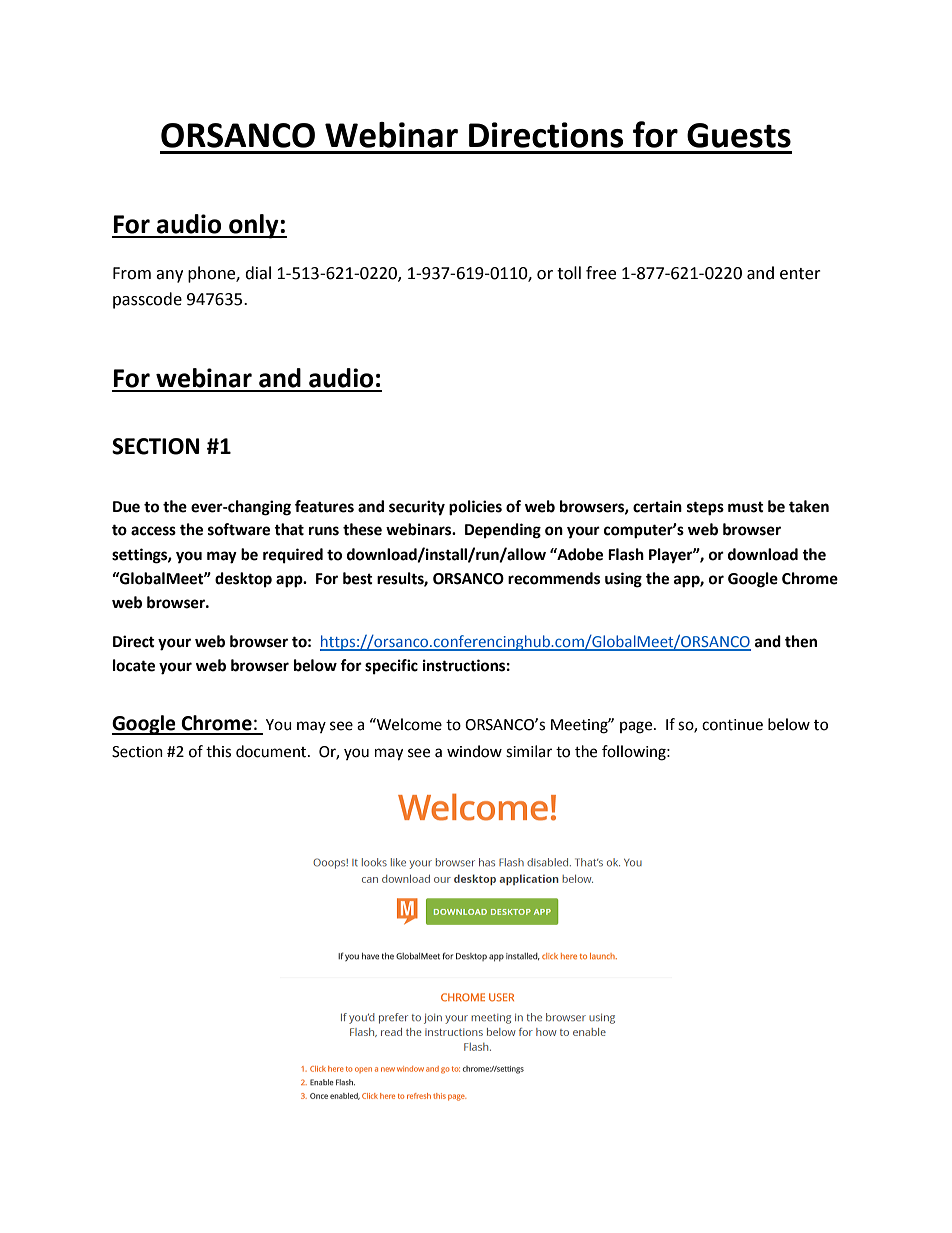  Describe the element at coordinates (147, 300) in the screenshot. I see `passcode` at that location.
